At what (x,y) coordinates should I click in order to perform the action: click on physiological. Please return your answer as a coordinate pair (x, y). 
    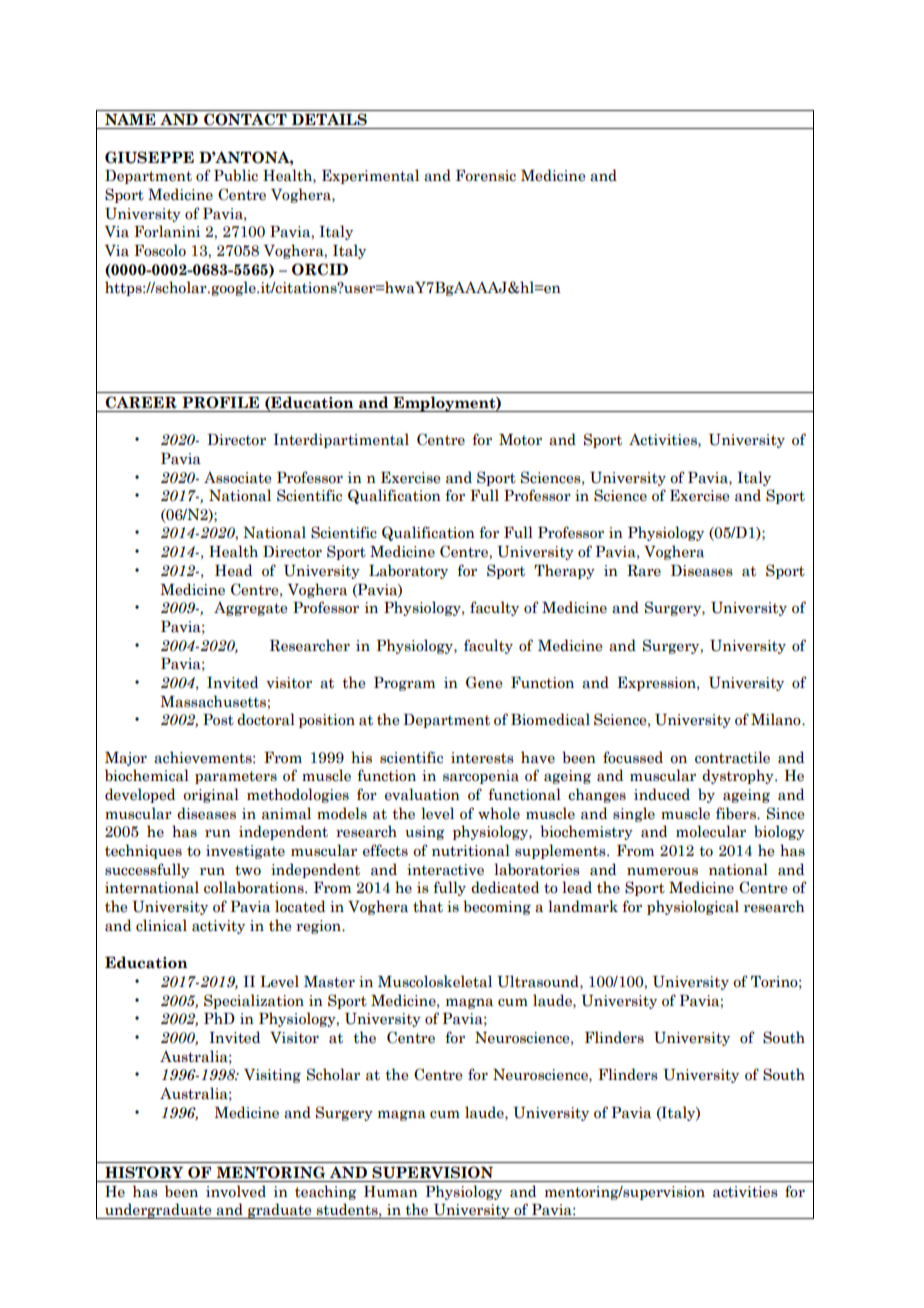
    Looking at the image, I should click on (693, 907).
